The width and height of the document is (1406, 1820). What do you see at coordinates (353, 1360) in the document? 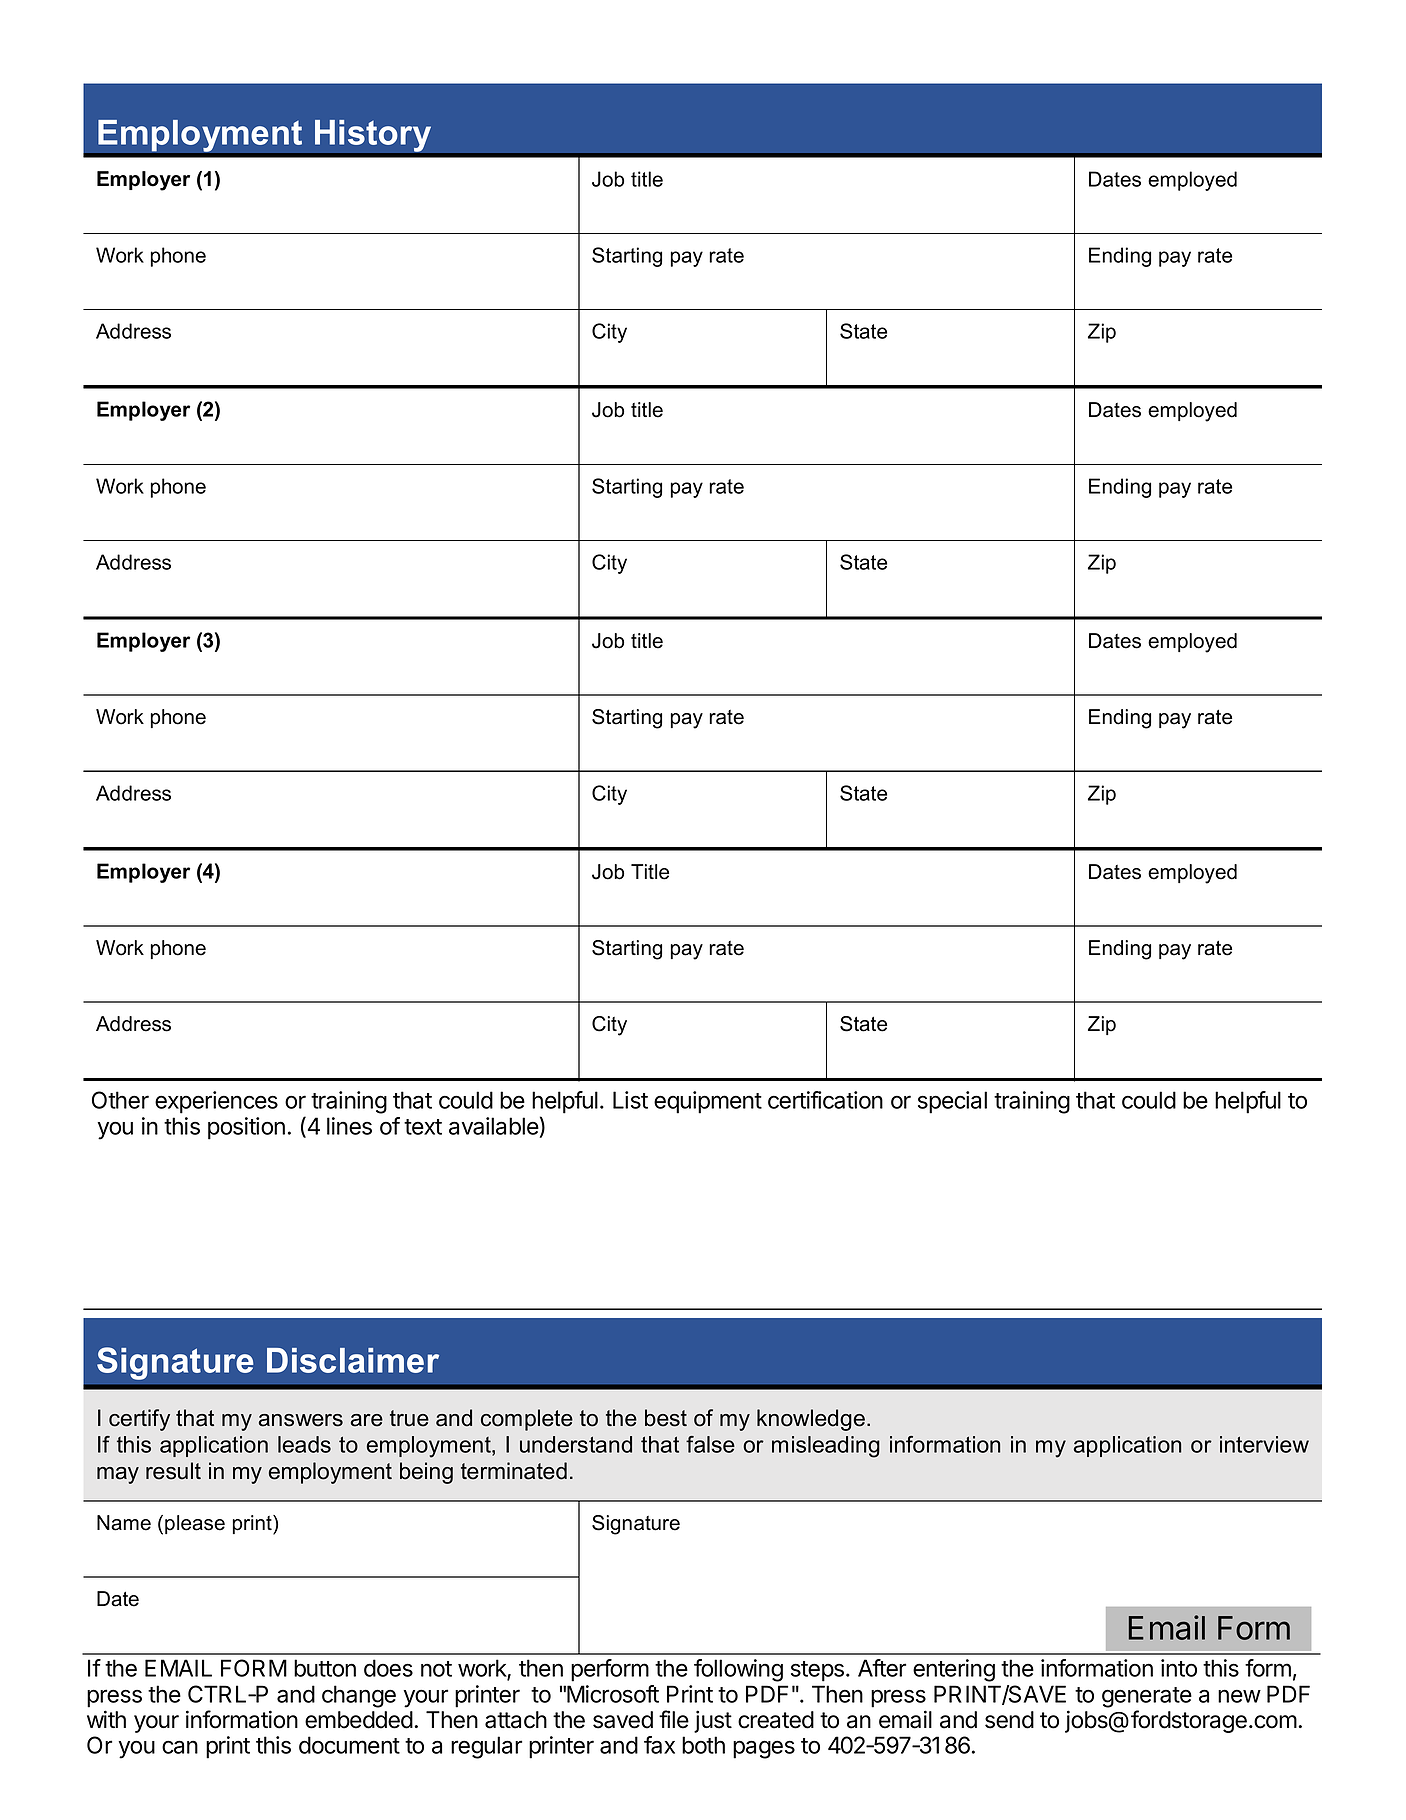
I see `Disclaimer` at bounding box center [353, 1360].
